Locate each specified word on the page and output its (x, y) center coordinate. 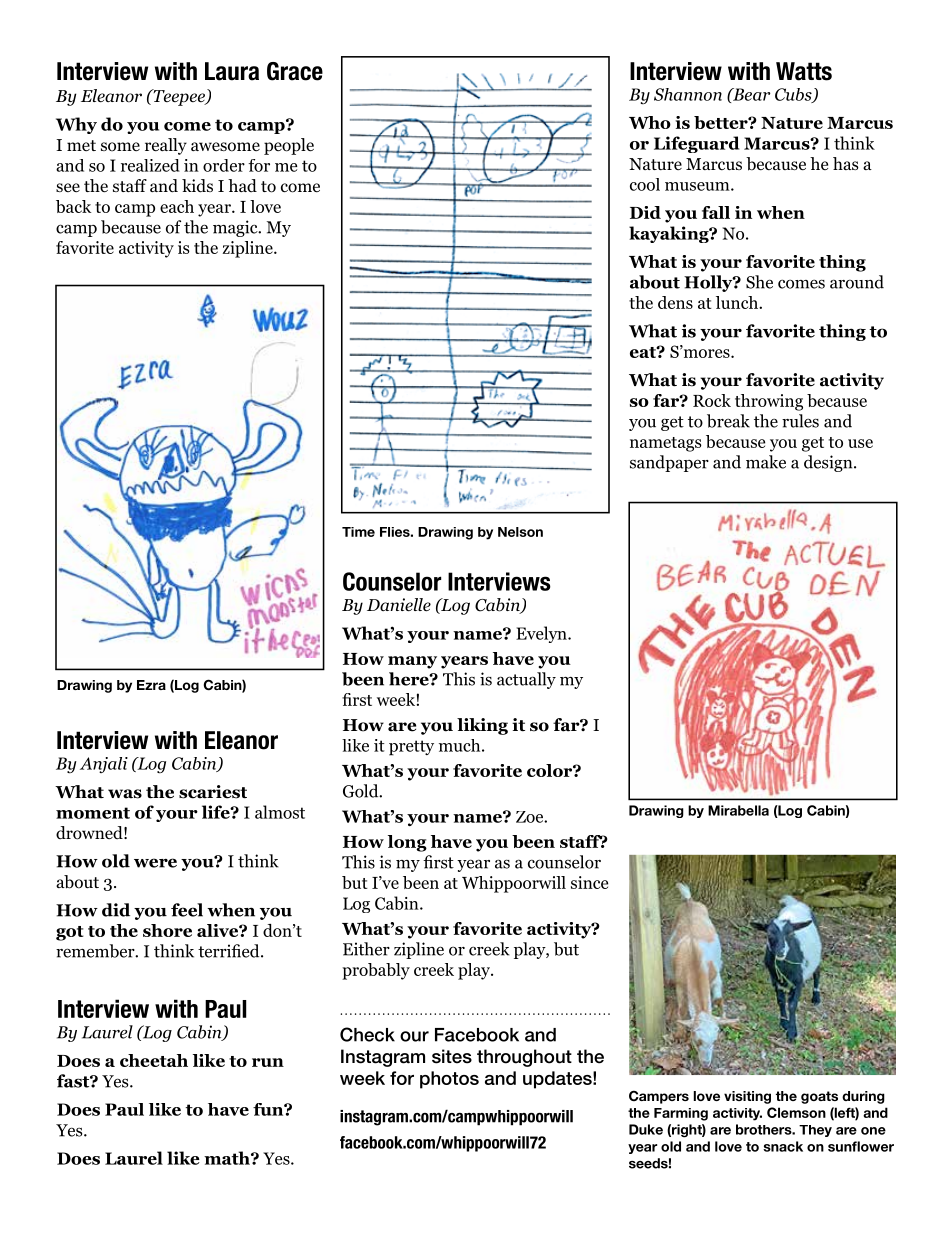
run (268, 1062)
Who (650, 122)
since (589, 882)
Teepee (179, 97)
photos (449, 1080)
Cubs (794, 95)
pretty (411, 748)
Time (358, 532)
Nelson (520, 532)
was (125, 794)
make (766, 462)
